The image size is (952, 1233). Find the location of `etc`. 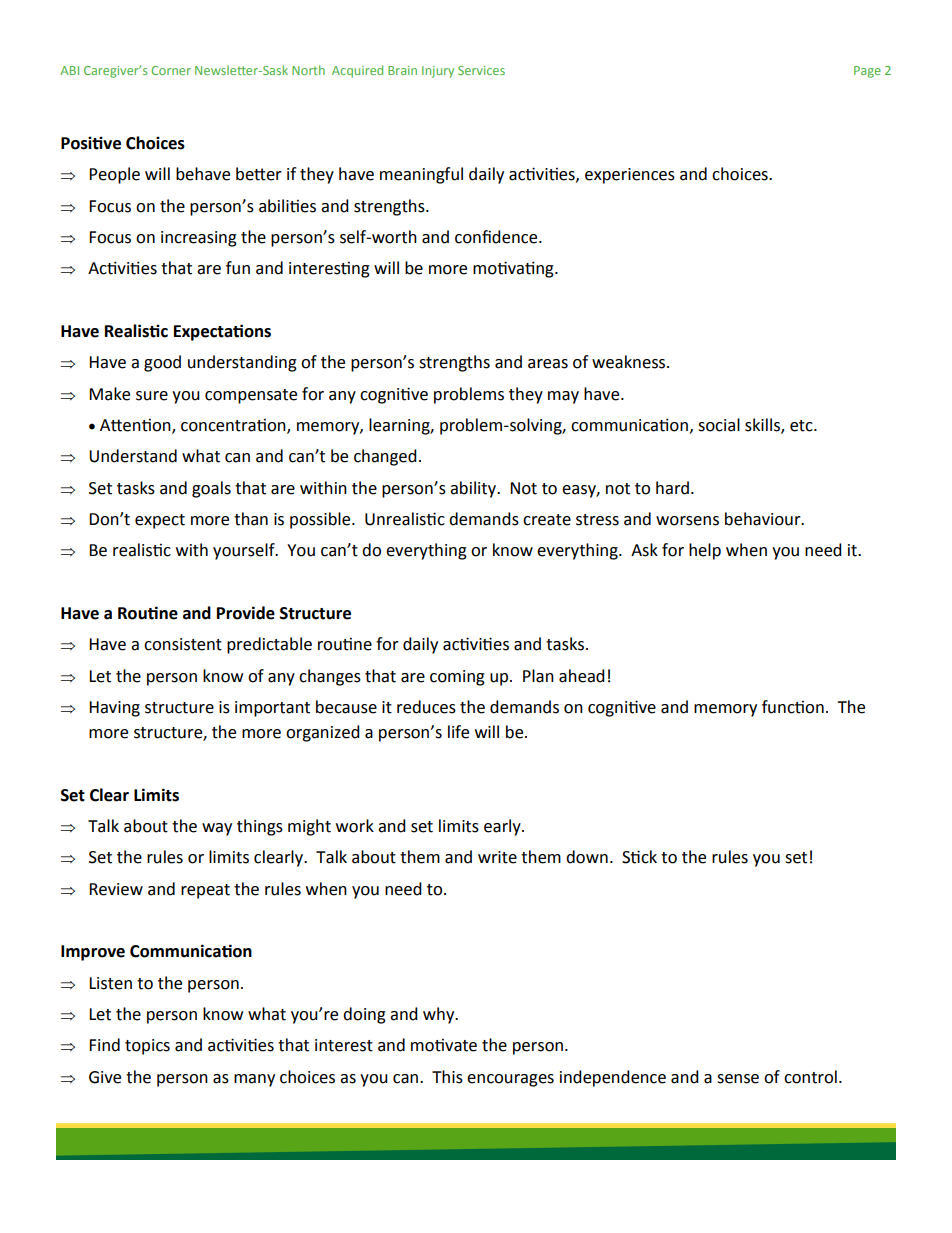

etc is located at coordinates (802, 426).
